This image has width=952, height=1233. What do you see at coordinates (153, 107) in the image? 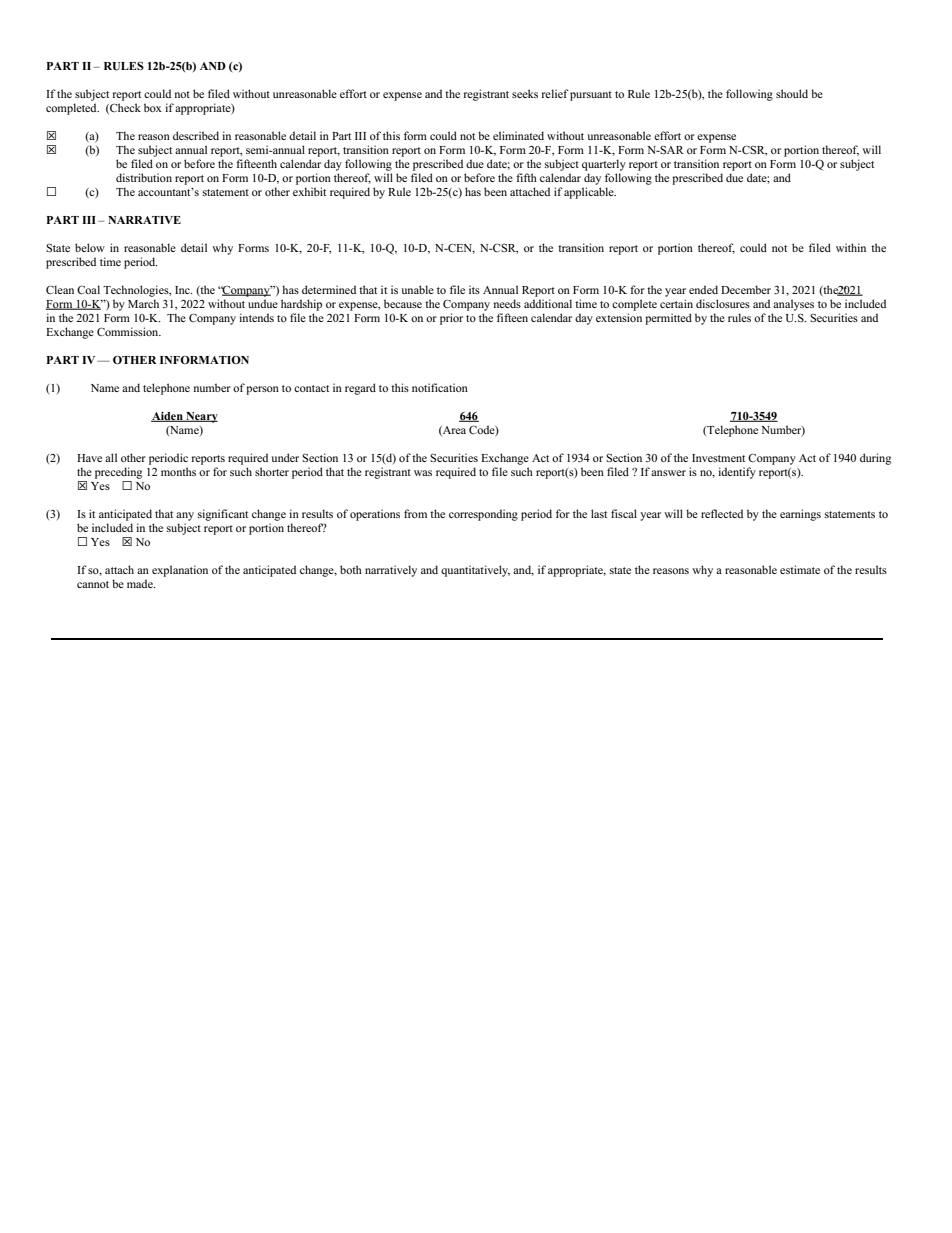
I see `box` at bounding box center [153, 107].
